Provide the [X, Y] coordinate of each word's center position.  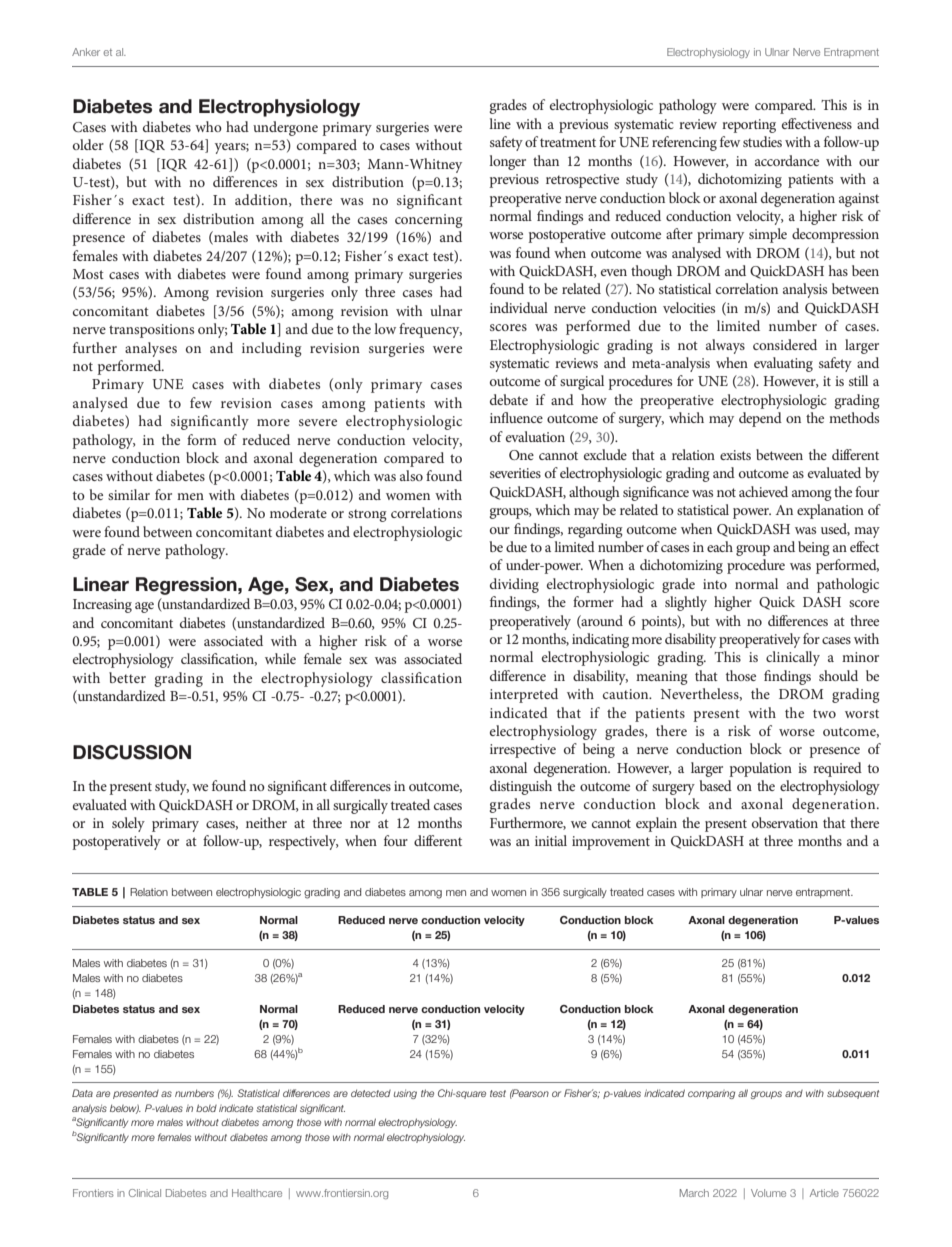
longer [507, 162]
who [208, 126]
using [405, 1094]
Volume [768, 1193]
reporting [749, 126]
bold [206, 1108]
